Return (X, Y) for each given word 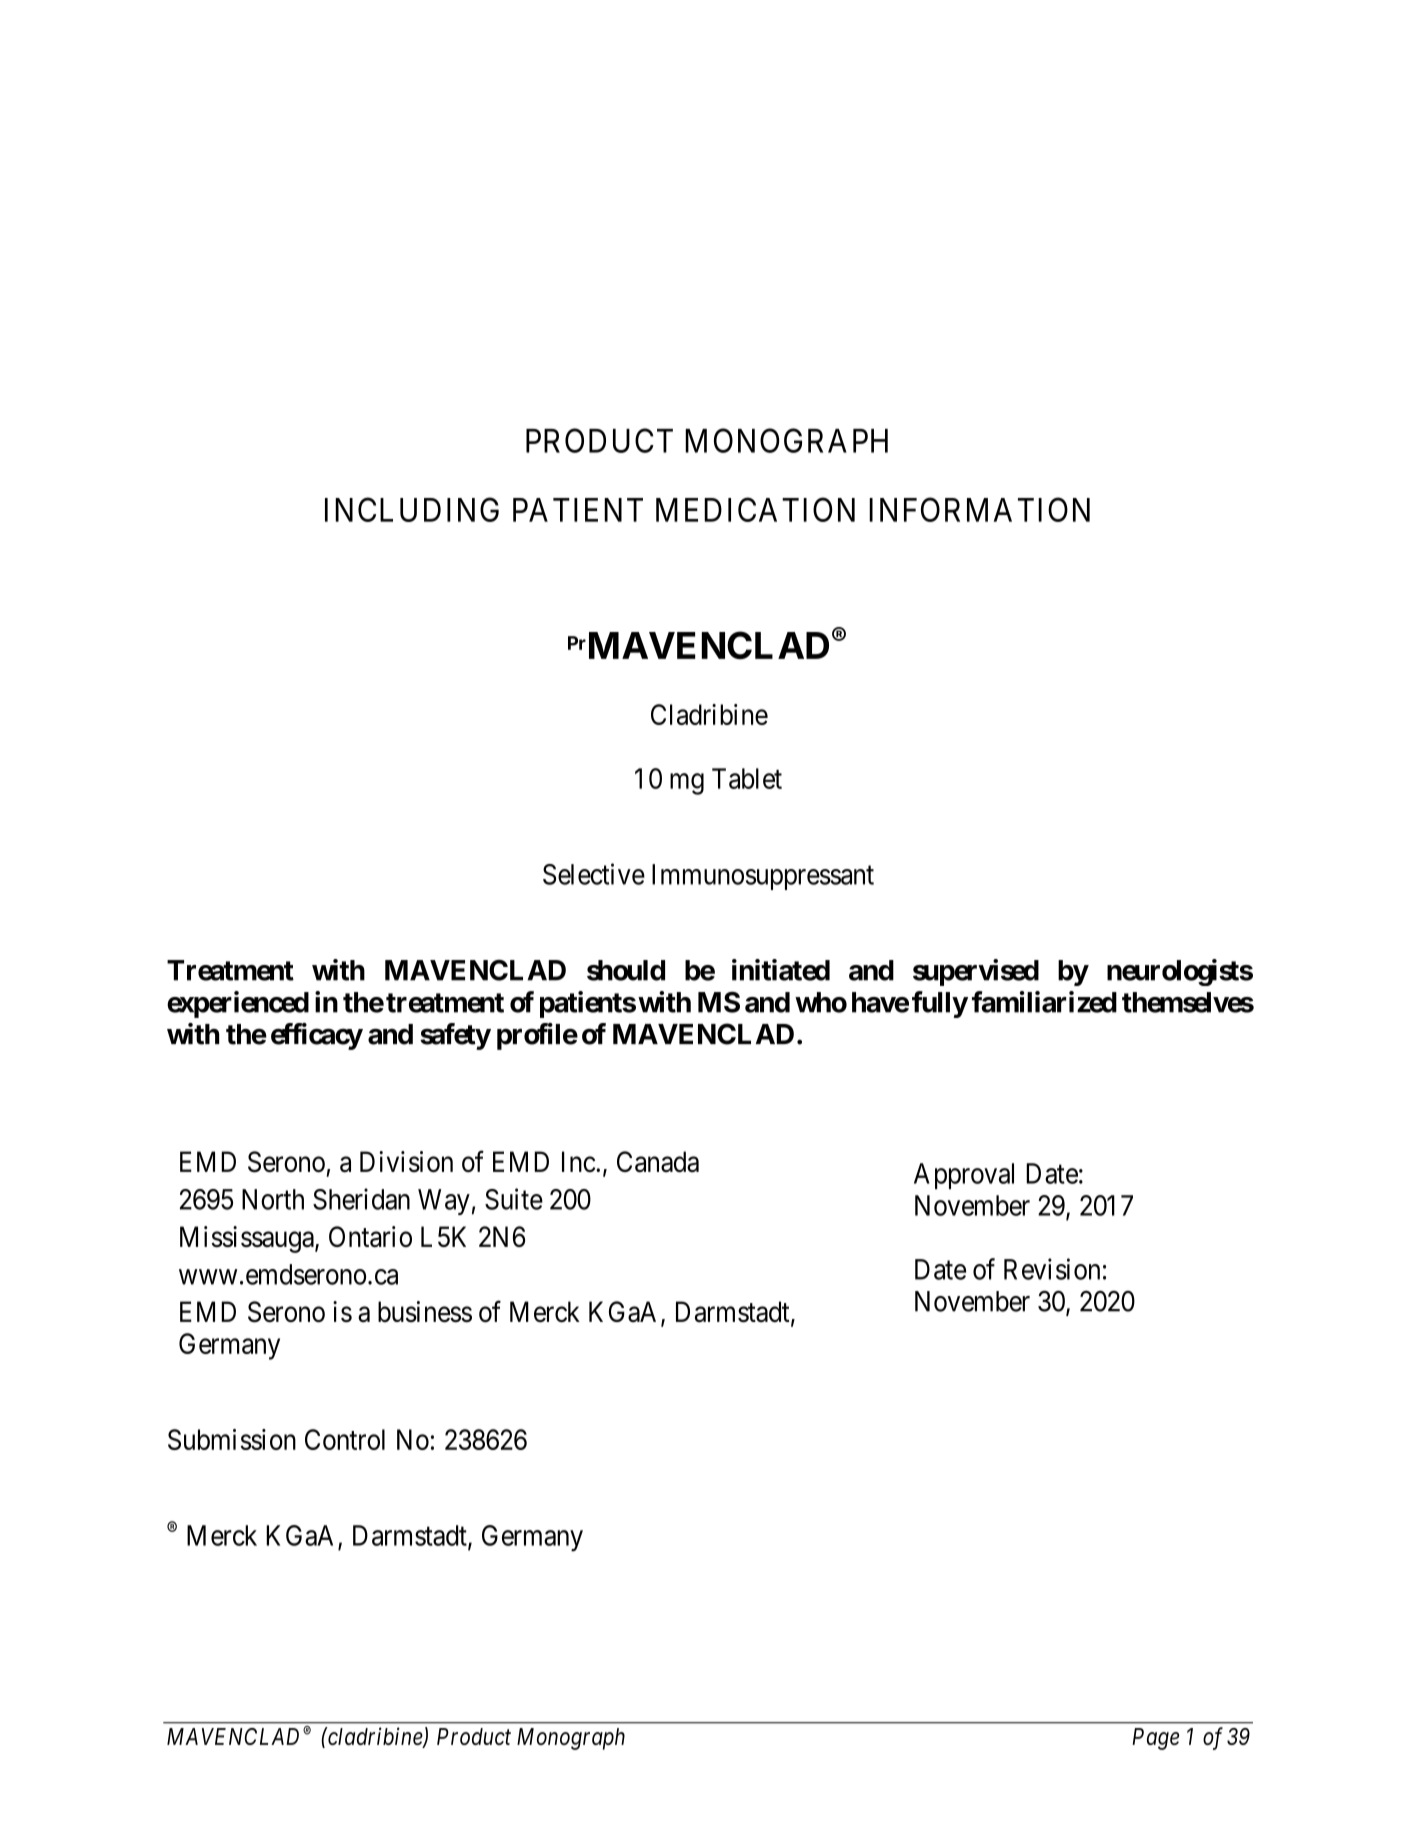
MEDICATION (755, 509)
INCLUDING (412, 509)
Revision (1052, 1269)
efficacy (317, 1036)
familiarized (1044, 1002)
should (626, 970)
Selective (594, 874)
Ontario (370, 1237)
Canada (658, 1162)
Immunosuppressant (763, 877)
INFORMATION (979, 509)
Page (1155, 1739)
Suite (514, 1199)
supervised (976, 972)
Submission (232, 1439)
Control (345, 1439)
